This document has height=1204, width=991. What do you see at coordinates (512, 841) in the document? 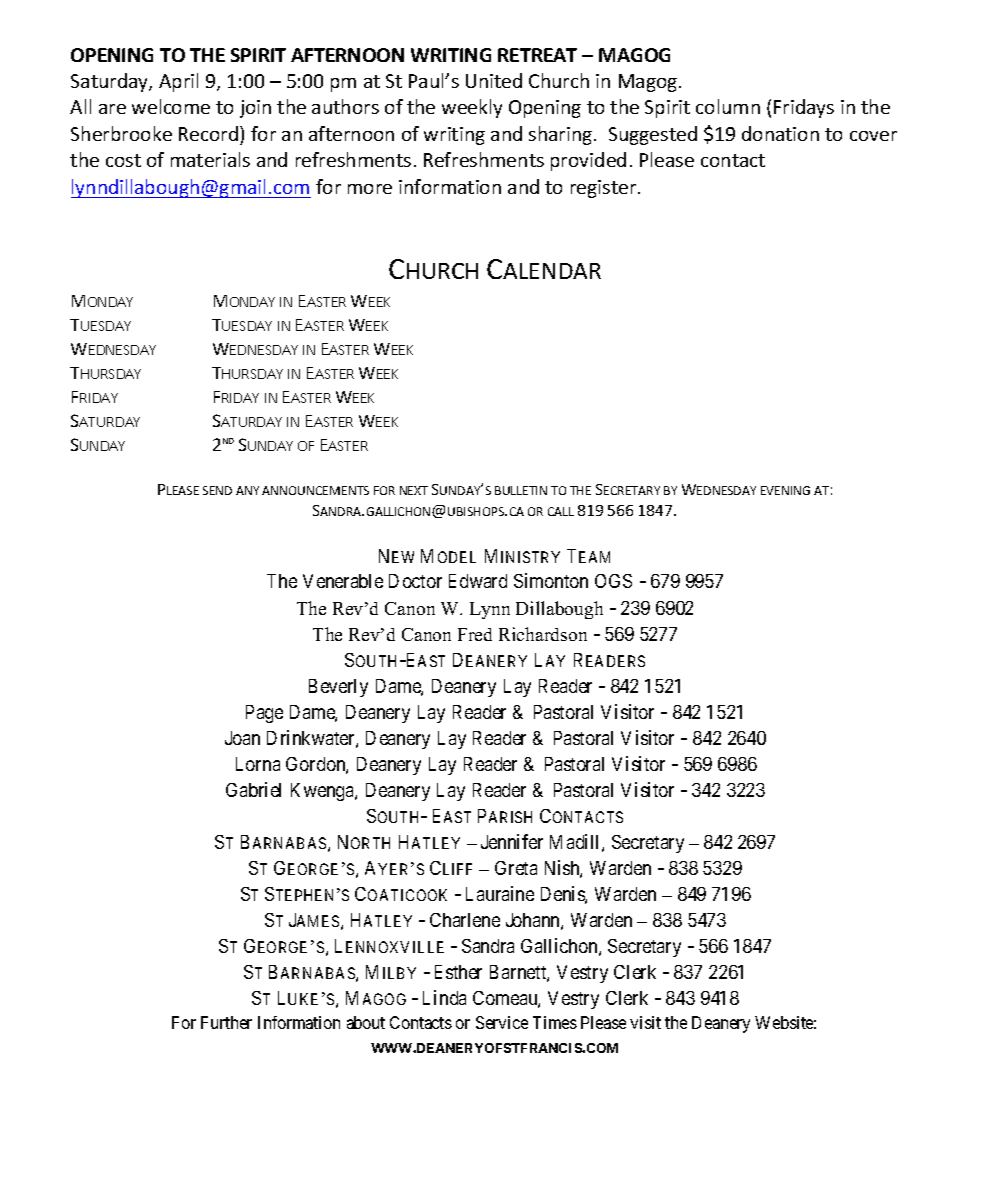
I see `Jennifer` at bounding box center [512, 841].
